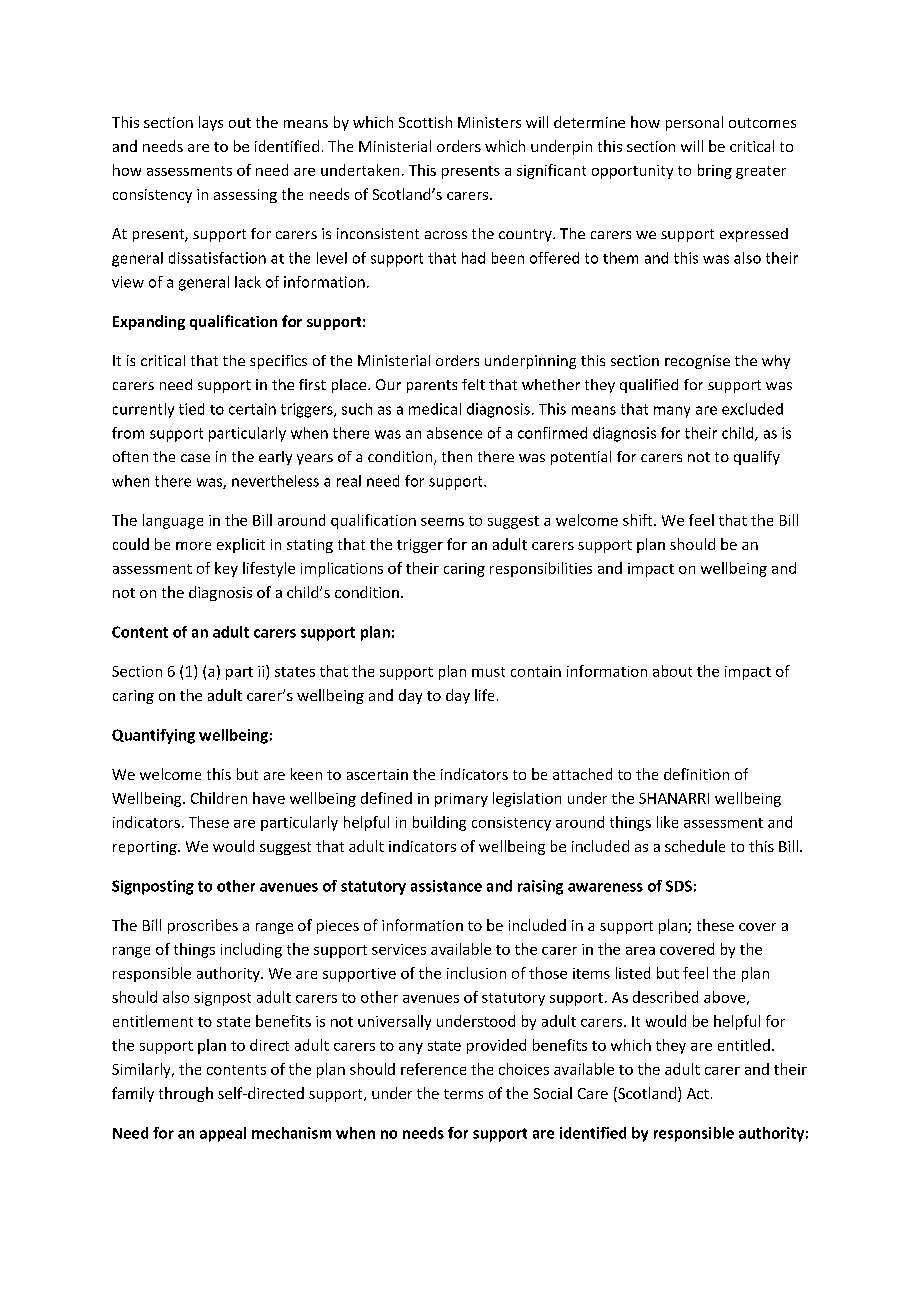 The height and width of the screenshot is (1308, 924). What do you see at coordinates (446, 886) in the screenshot?
I see `assistance` at bounding box center [446, 886].
